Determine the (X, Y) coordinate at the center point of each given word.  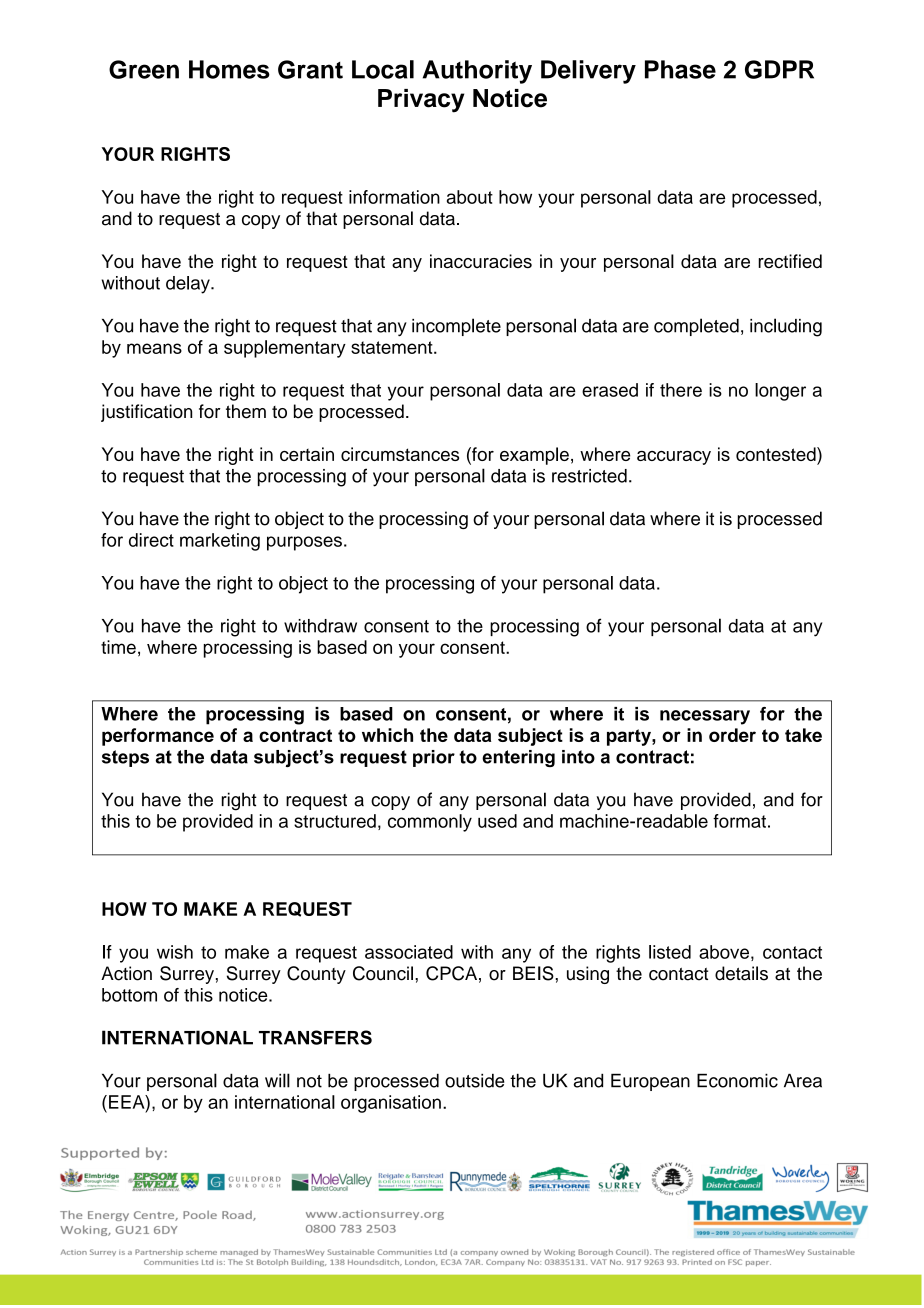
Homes (229, 69)
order (732, 735)
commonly (430, 823)
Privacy (421, 101)
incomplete (456, 327)
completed (696, 327)
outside (475, 1080)
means (154, 348)
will (277, 1080)
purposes (304, 543)
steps (125, 758)
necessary (705, 717)
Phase (680, 69)
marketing (220, 542)
